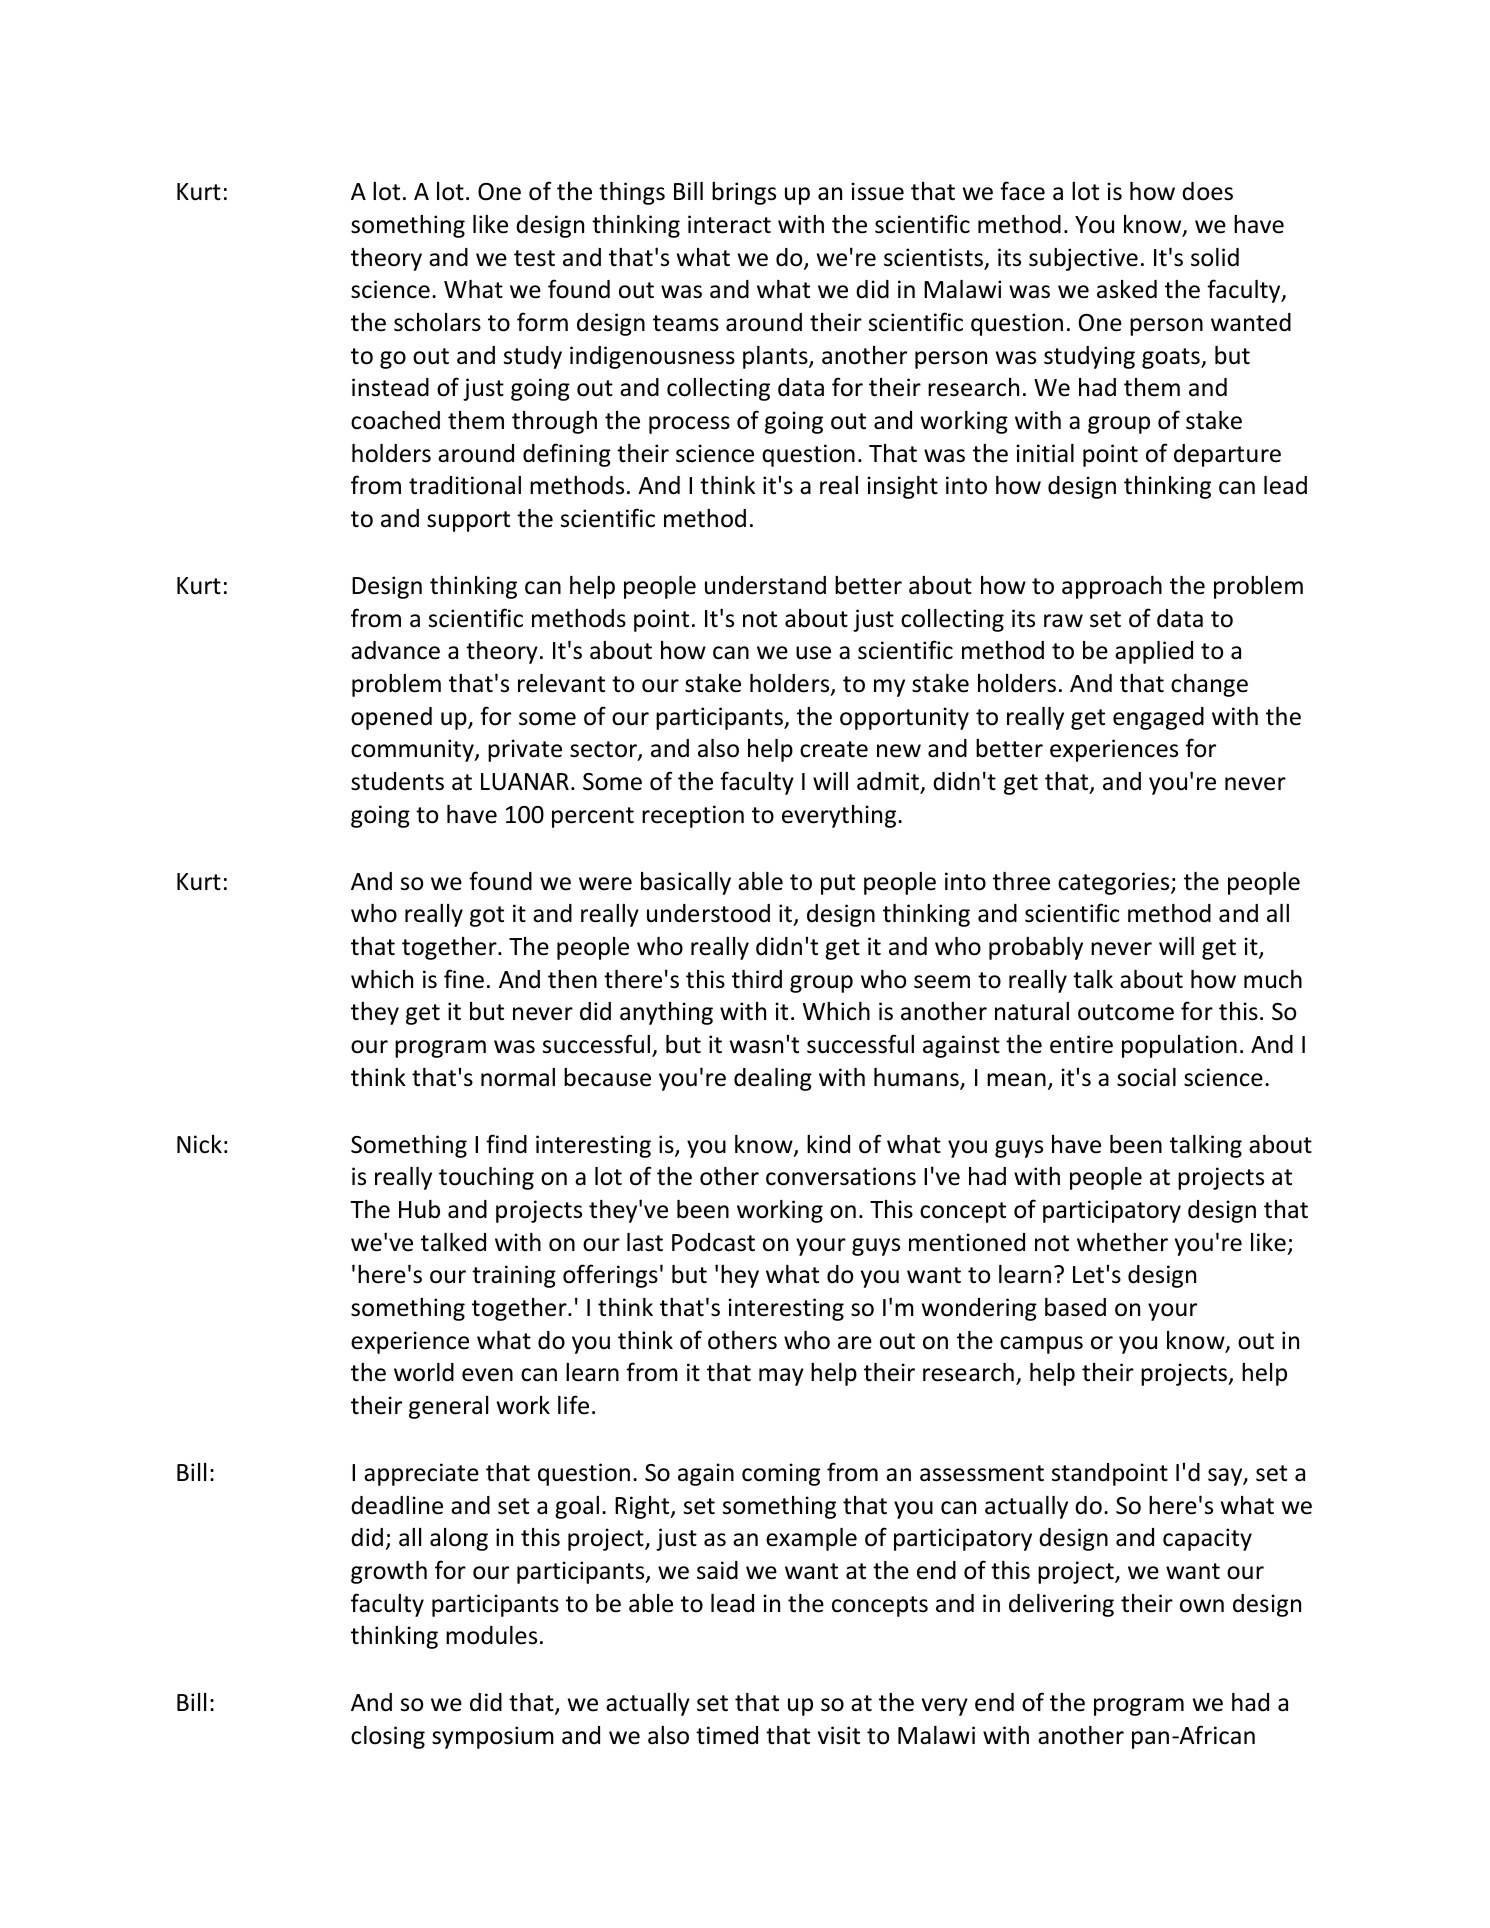  What do you see at coordinates (757, 979) in the document?
I see `third` at bounding box center [757, 979].
